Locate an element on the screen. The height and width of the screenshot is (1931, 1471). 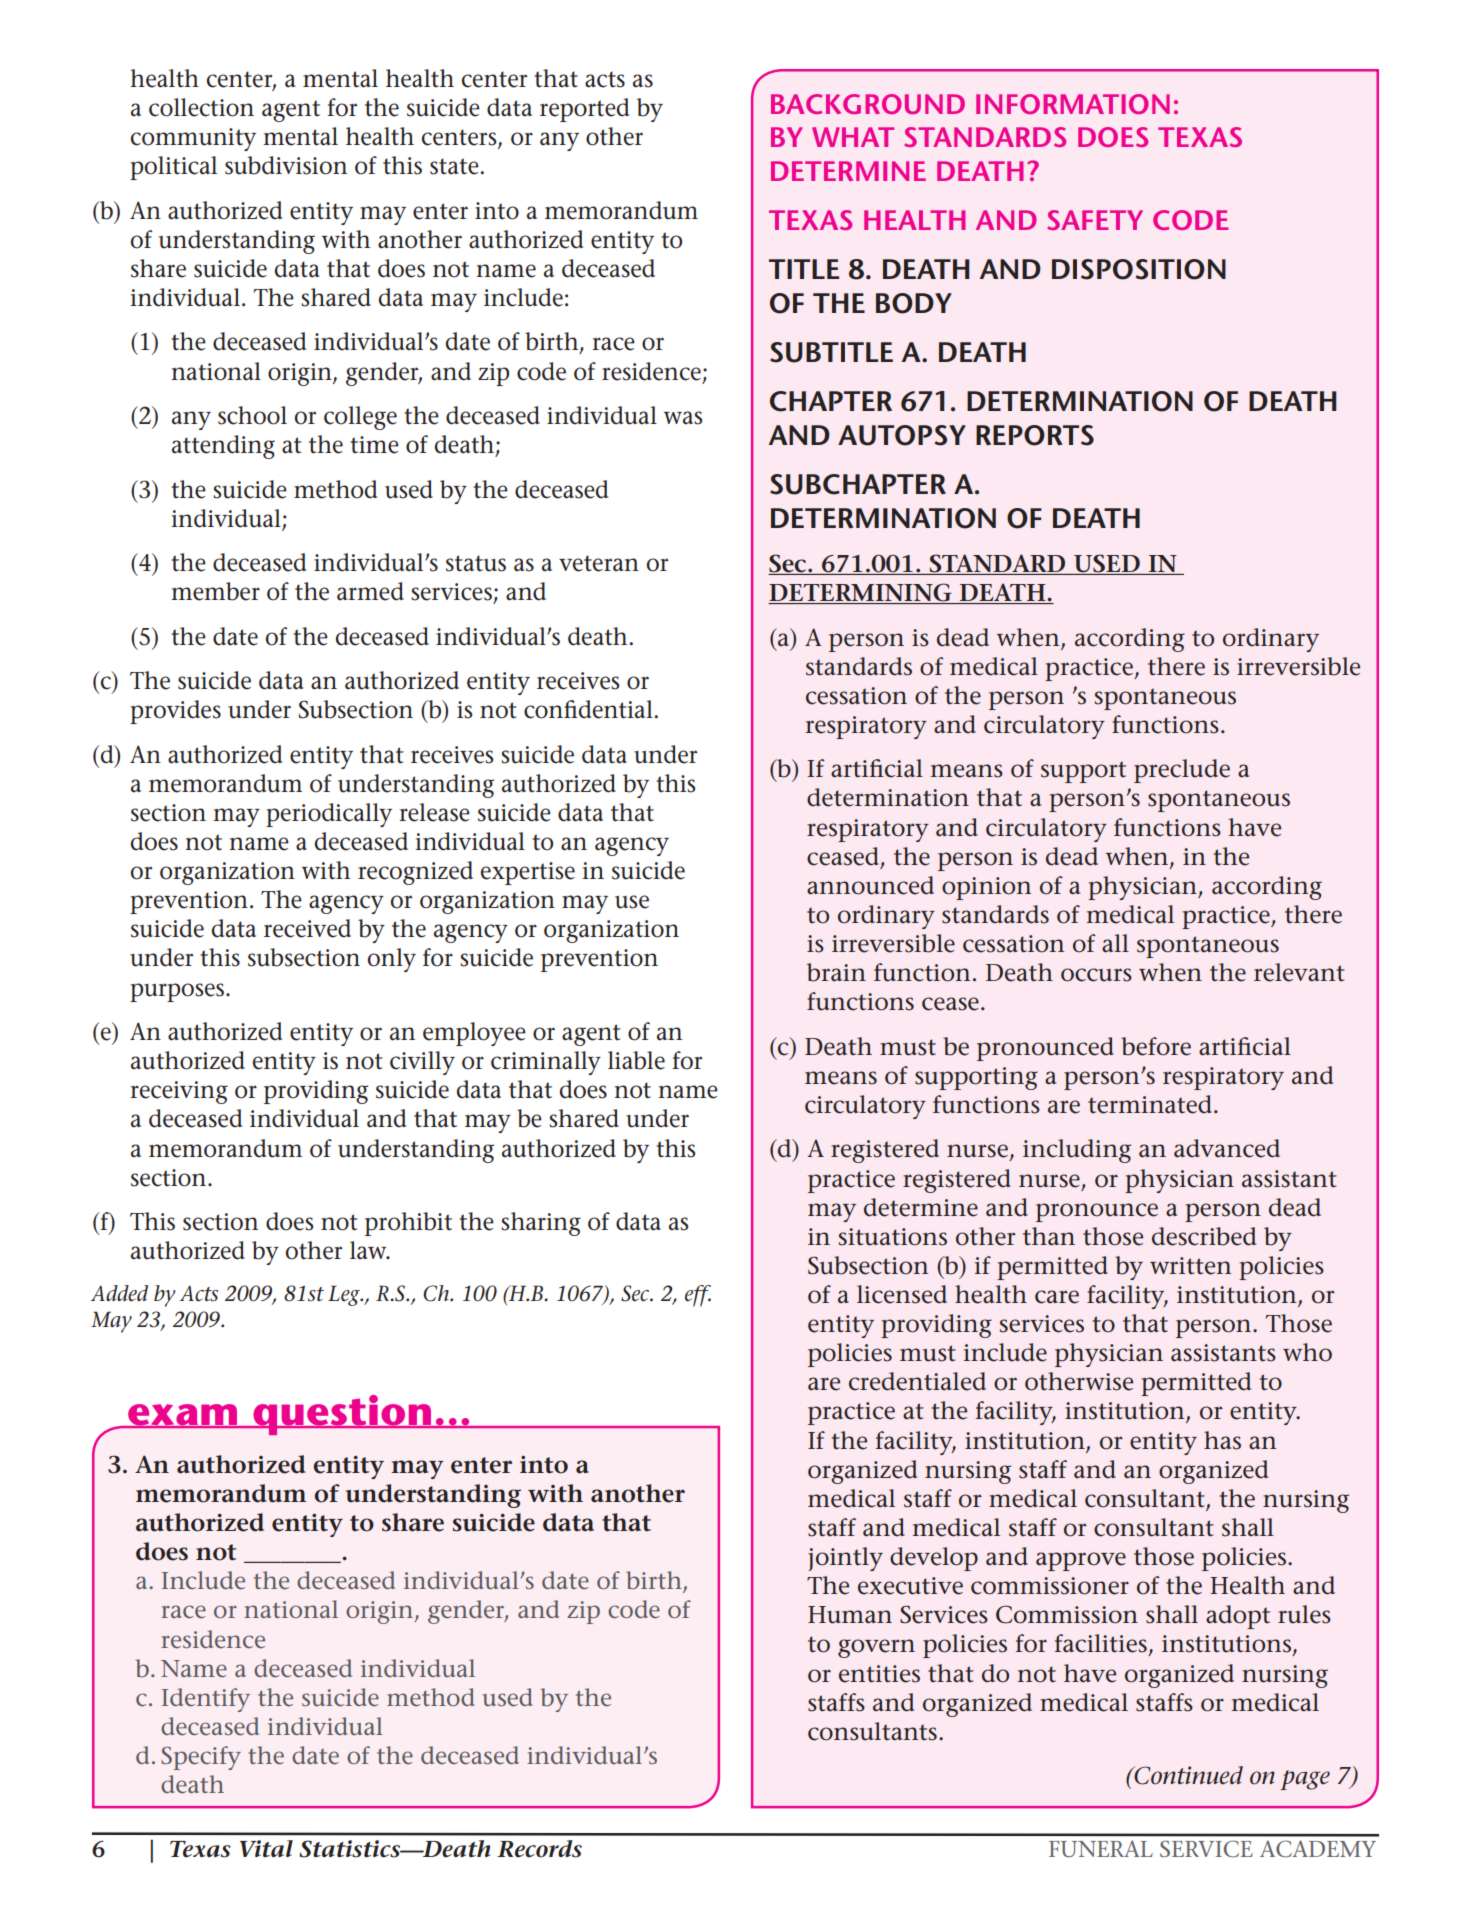
Records is located at coordinates (539, 1849).
